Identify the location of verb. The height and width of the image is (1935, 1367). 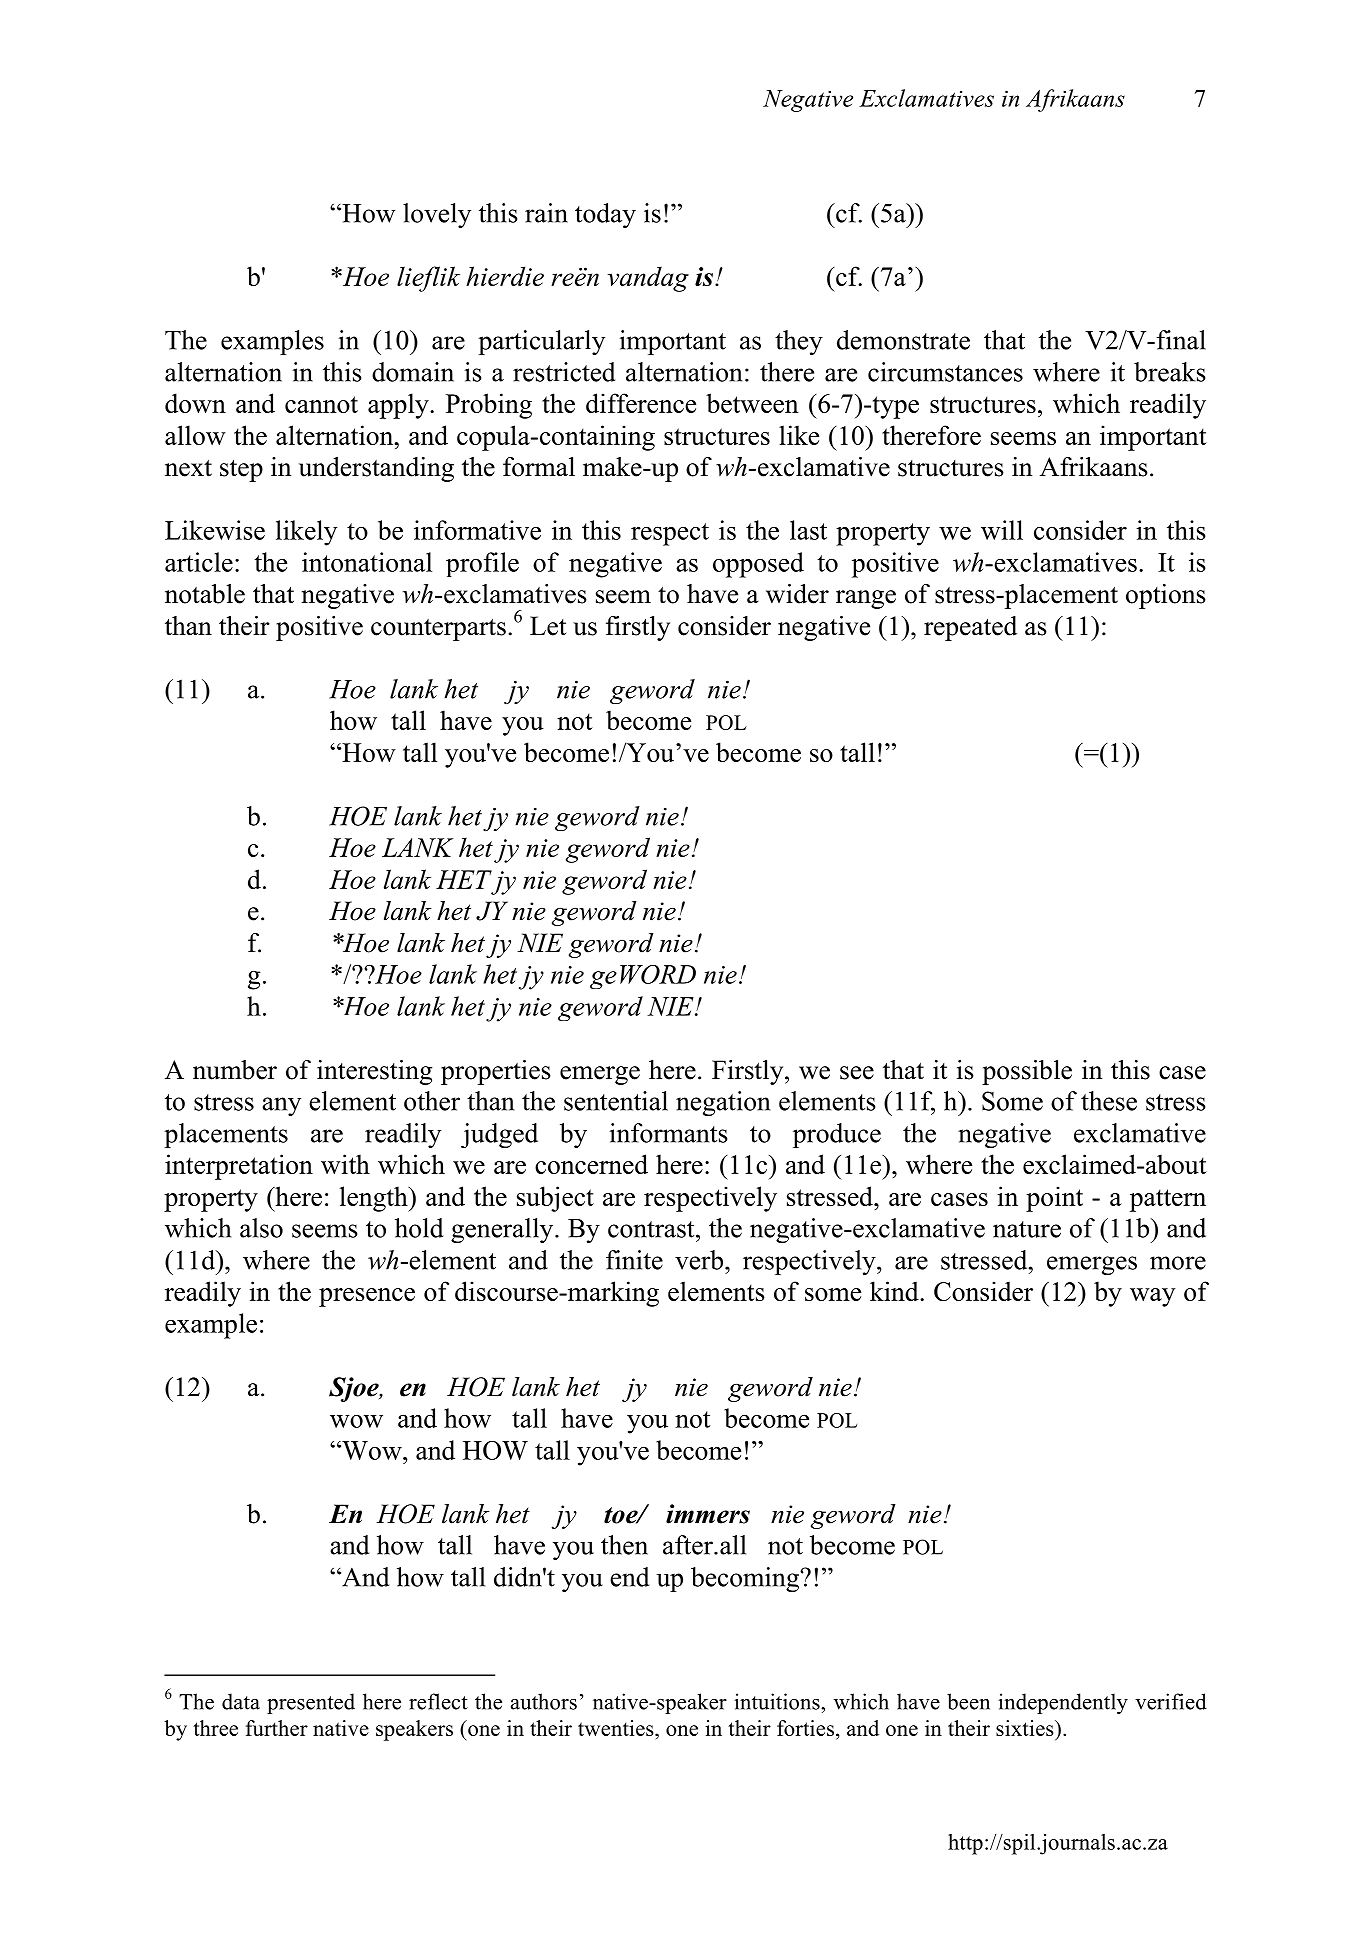
(699, 1260).
